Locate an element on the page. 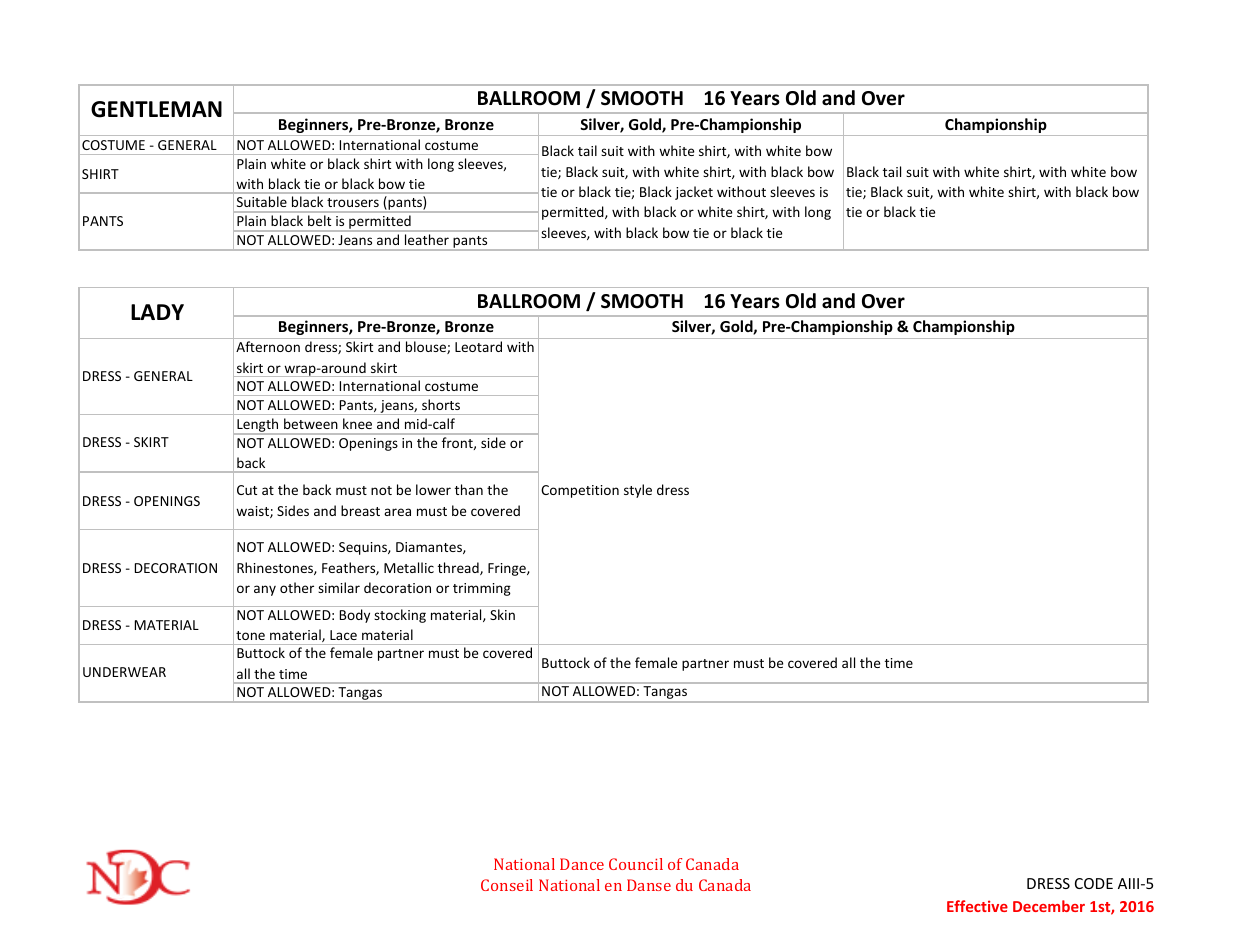 This image has height=952, width=1233. GENTLEMAN is located at coordinates (156, 109).
